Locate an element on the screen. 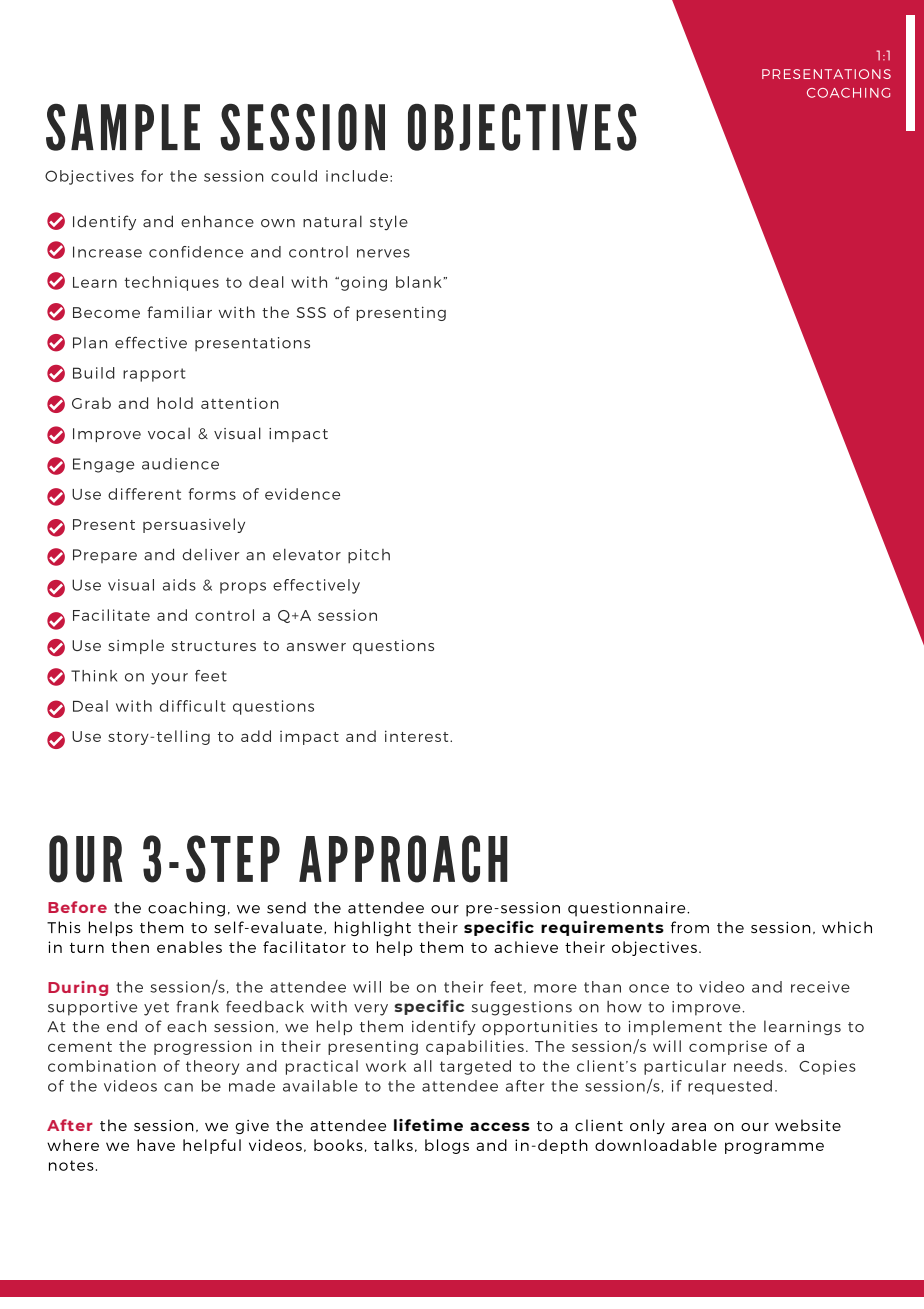 This screenshot has width=924, height=1309. style is located at coordinates (389, 223).
